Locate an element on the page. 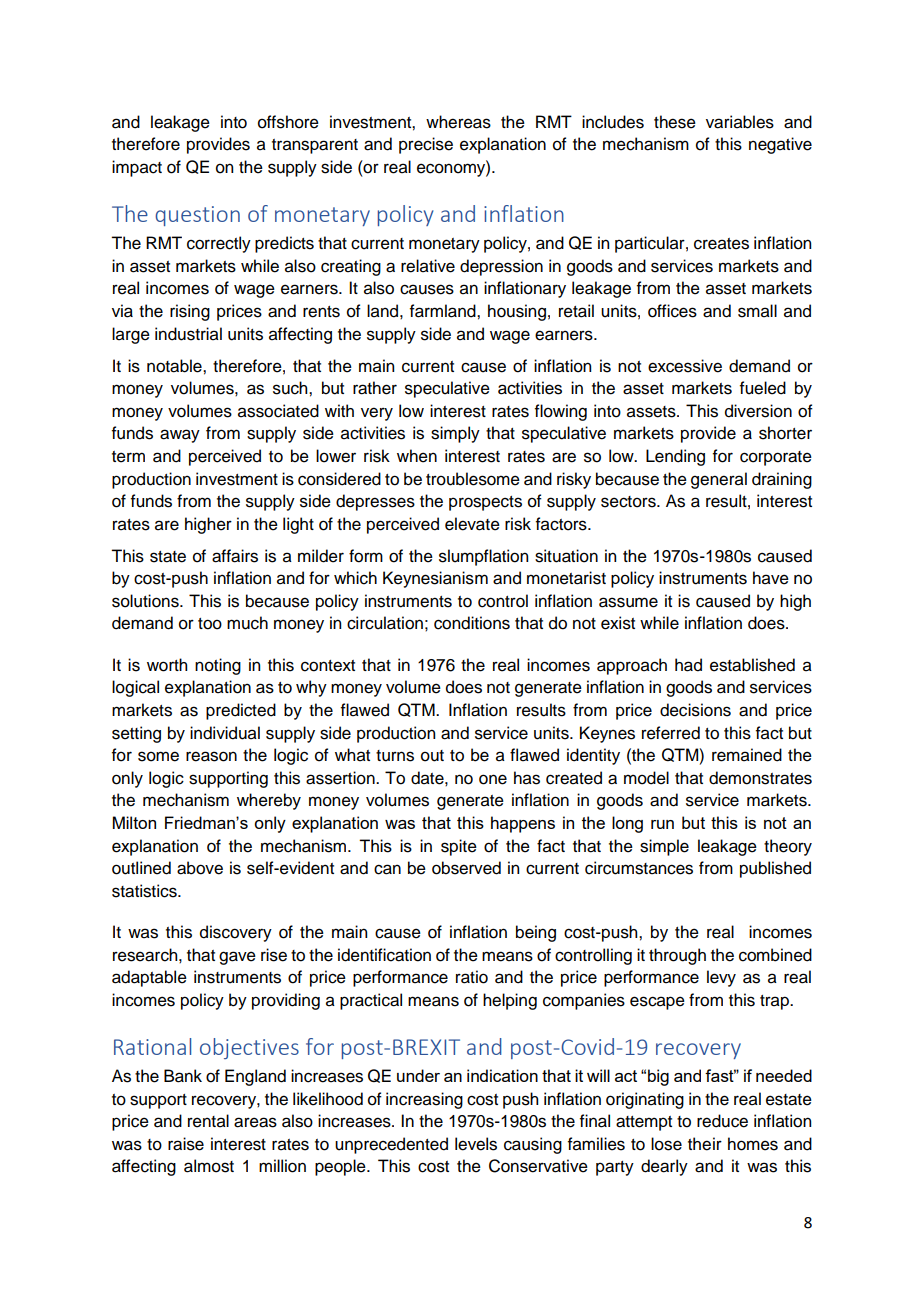 The height and width of the image is (1308, 924). notable is located at coordinates (175, 366).
